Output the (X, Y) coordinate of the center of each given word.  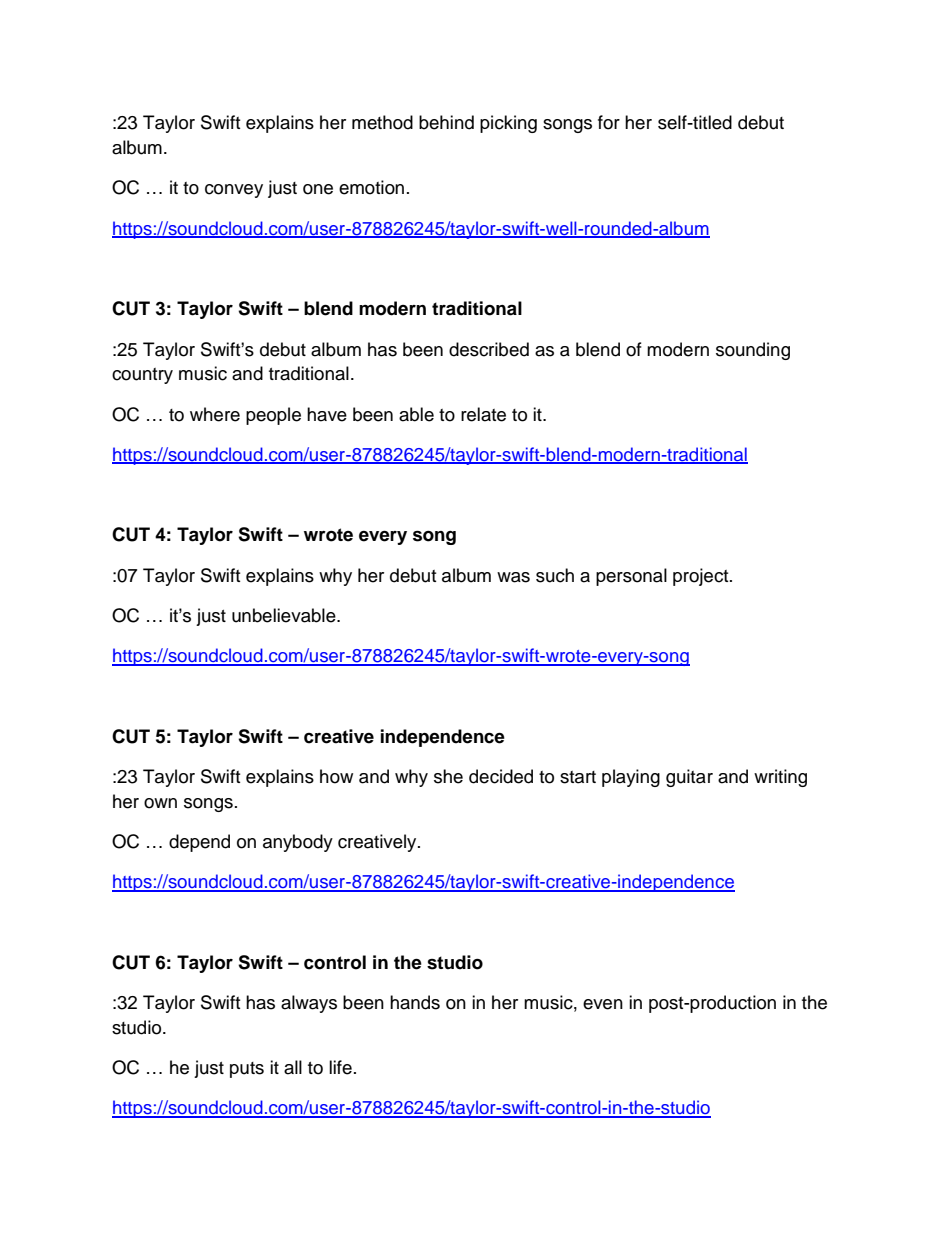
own (160, 803)
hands (415, 1002)
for (609, 122)
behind (446, 122)
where (215, 414)
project (702, 577)
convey (234, 191)
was (513, 577)
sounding (753, 351)
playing (631, 778)
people (273, 416)
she (448, 776)
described (489, 349)
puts (247, 1070)
